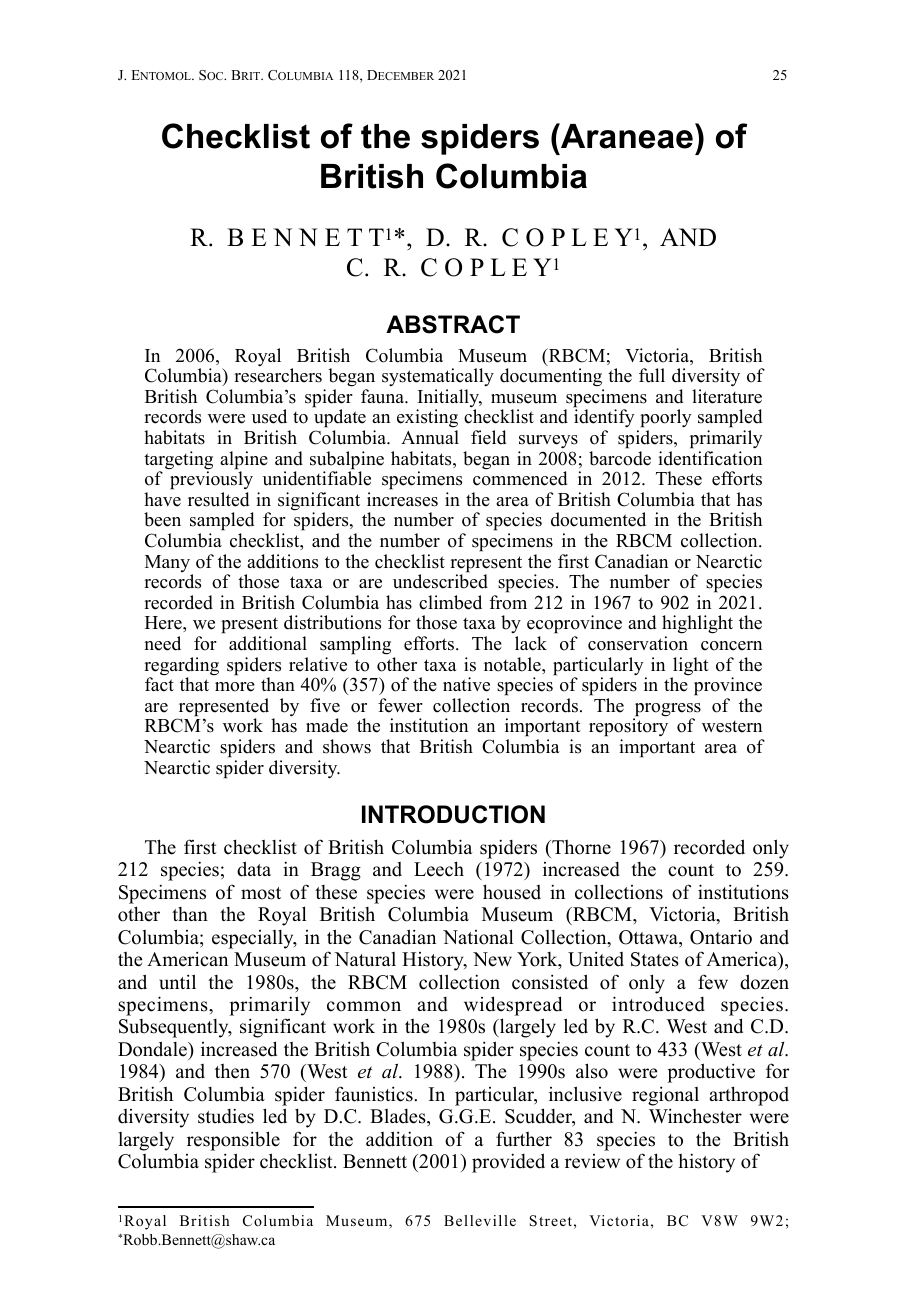  Describe the element at coordinates (233, 1141) in the screenshot. I see `responsible` at that location.
